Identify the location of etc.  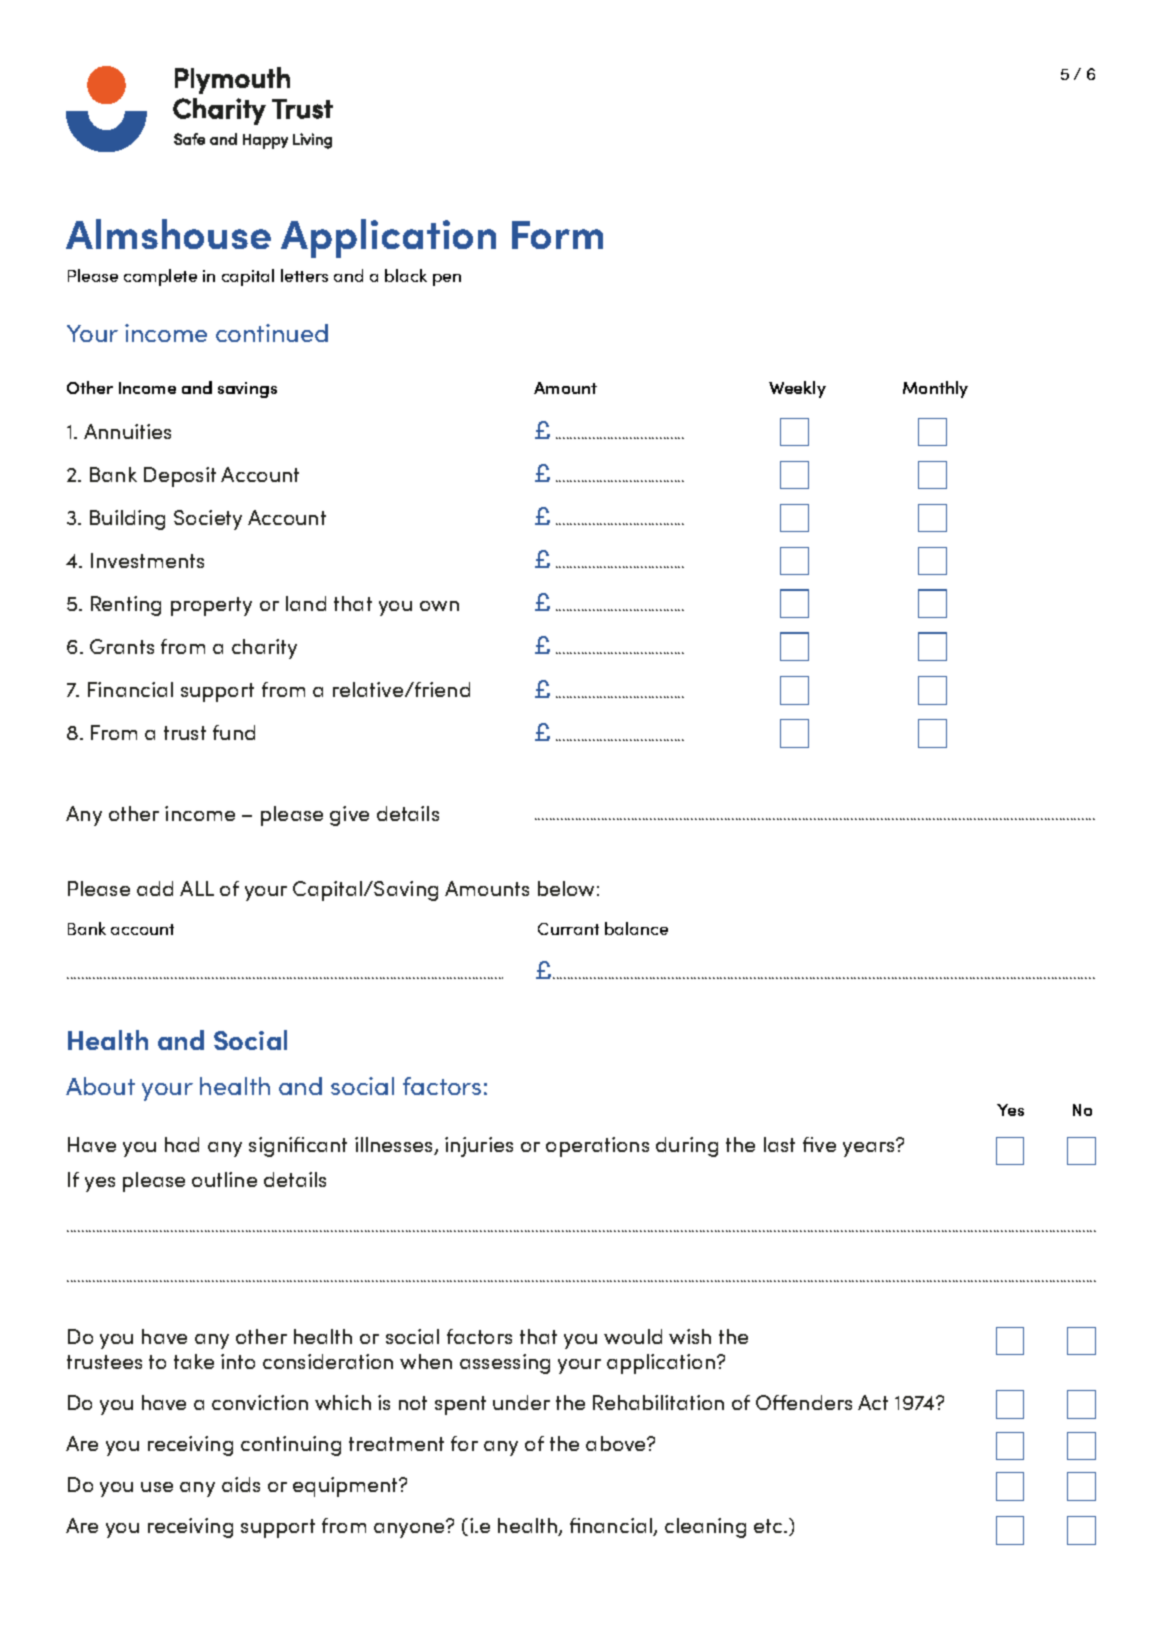
(769, 1526).
